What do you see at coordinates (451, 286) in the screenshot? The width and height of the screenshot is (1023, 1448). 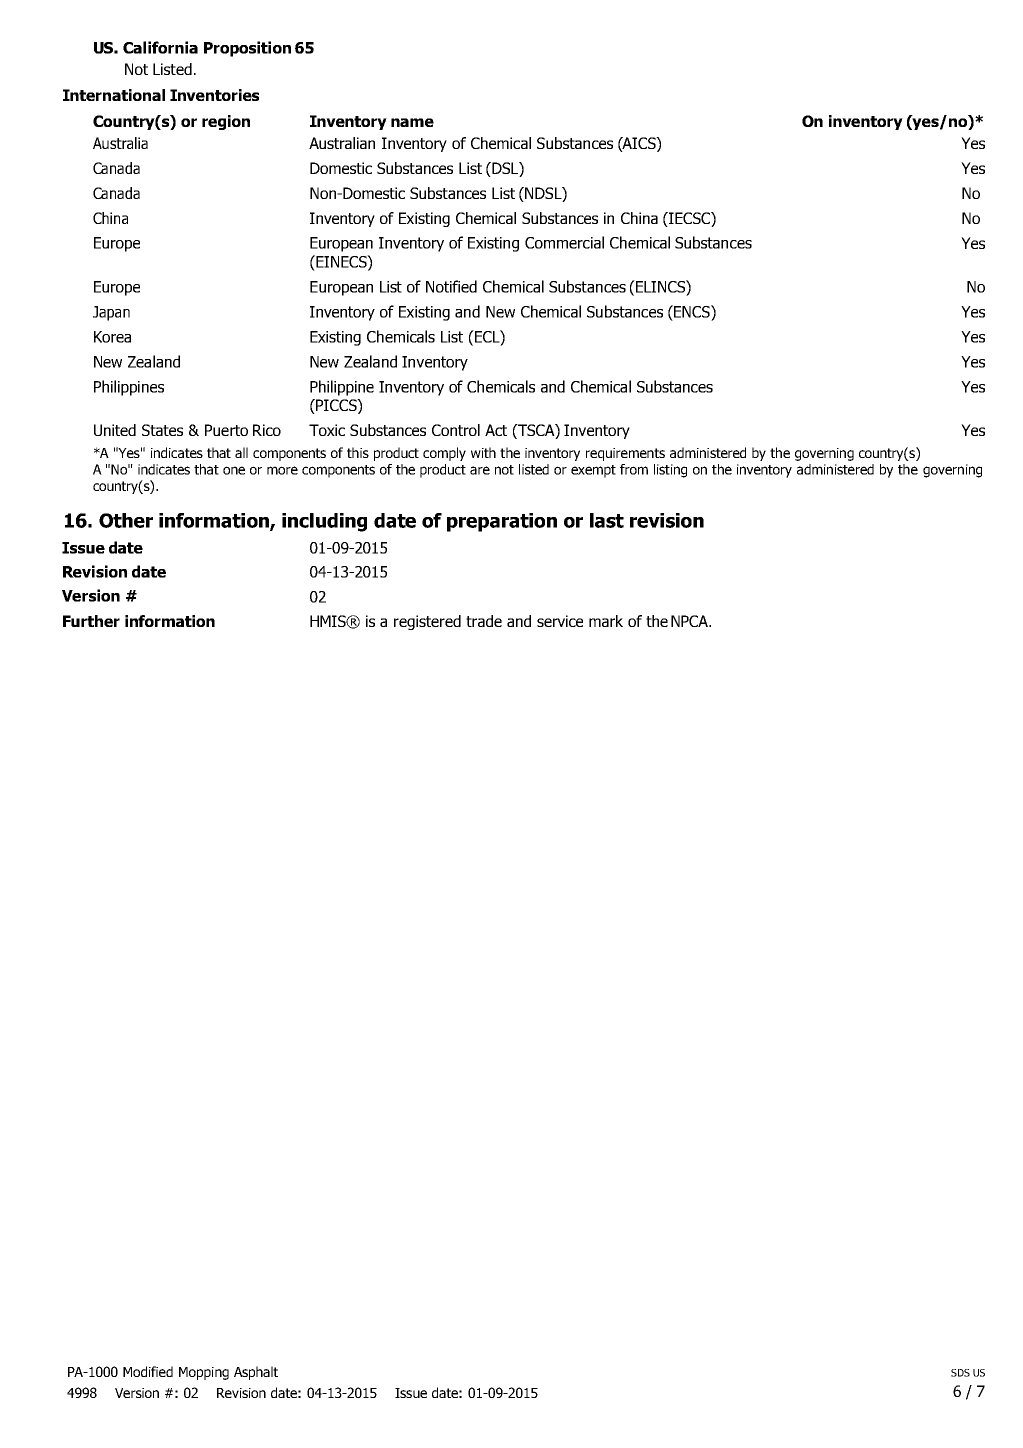 I see `Notified` at bounding box center [451, 286].
